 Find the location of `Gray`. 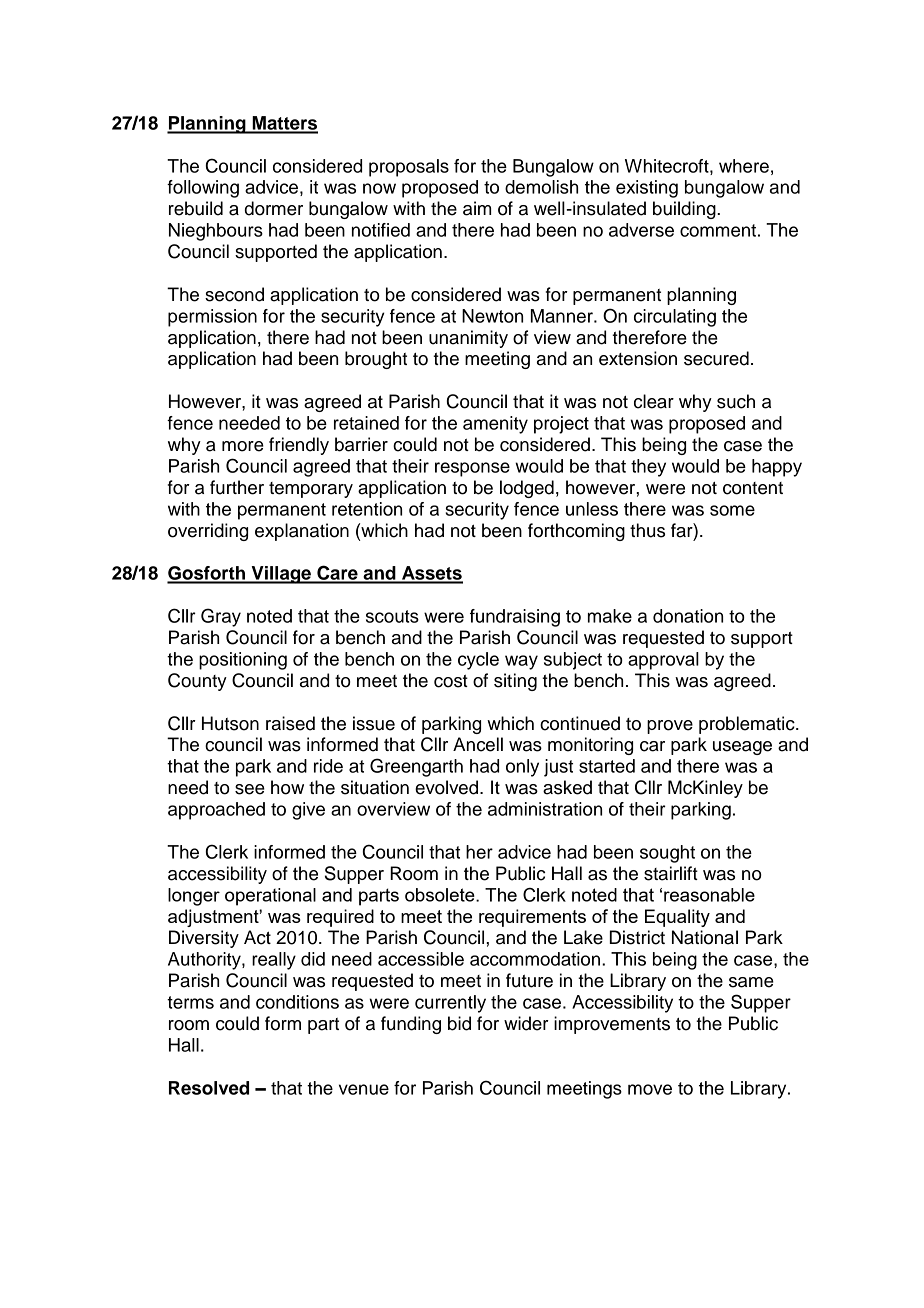

Gray is located at coordinates (221, 617).
